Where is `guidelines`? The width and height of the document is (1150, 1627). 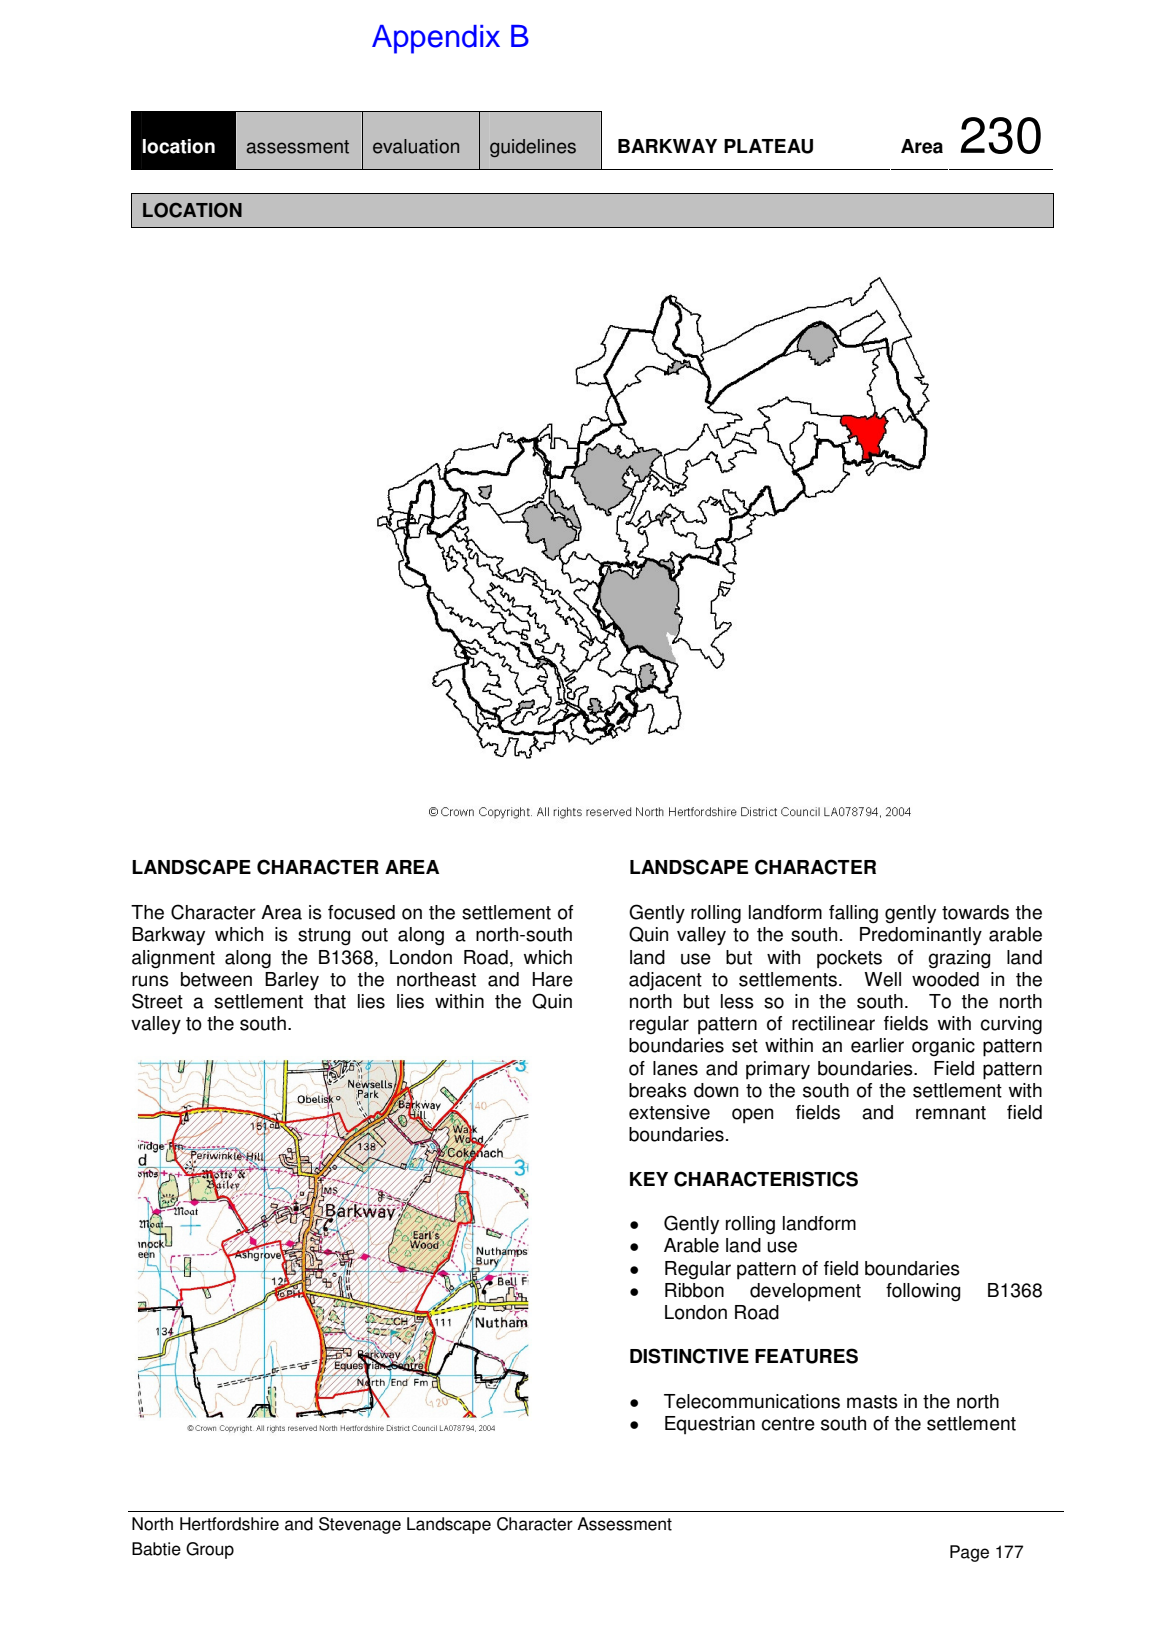
guidelines is located at coordinates (533, 148).
